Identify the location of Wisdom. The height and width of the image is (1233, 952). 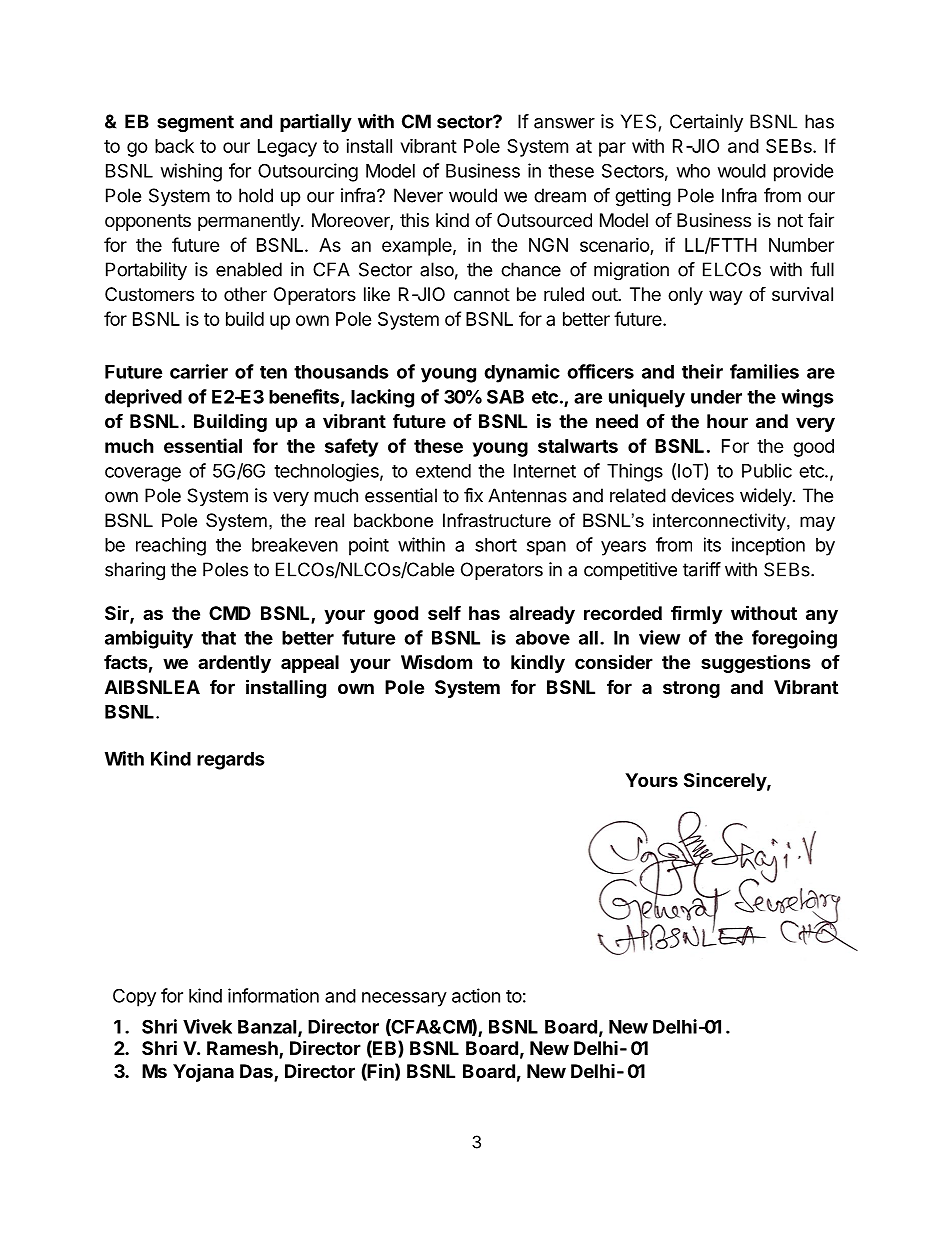
(436, 661).
